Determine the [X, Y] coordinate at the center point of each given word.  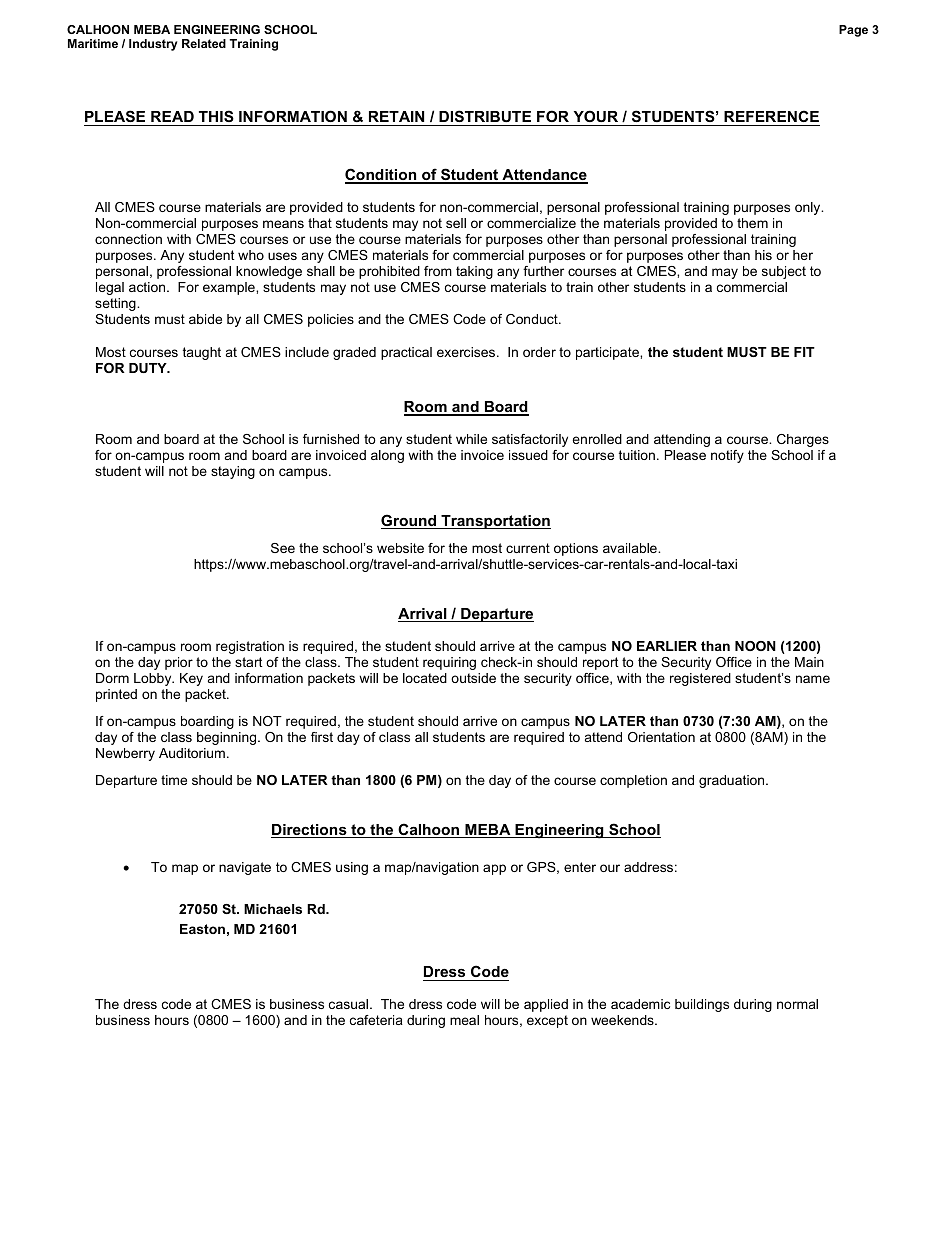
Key [191, 679]
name [813, 679]
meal [464, 1020]
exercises [467, 352]
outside [473, 678]
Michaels [273, 909]
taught [202, 353]
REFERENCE [771, 118]
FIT [804, 352]
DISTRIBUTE [485, 118]
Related [204, 43]
